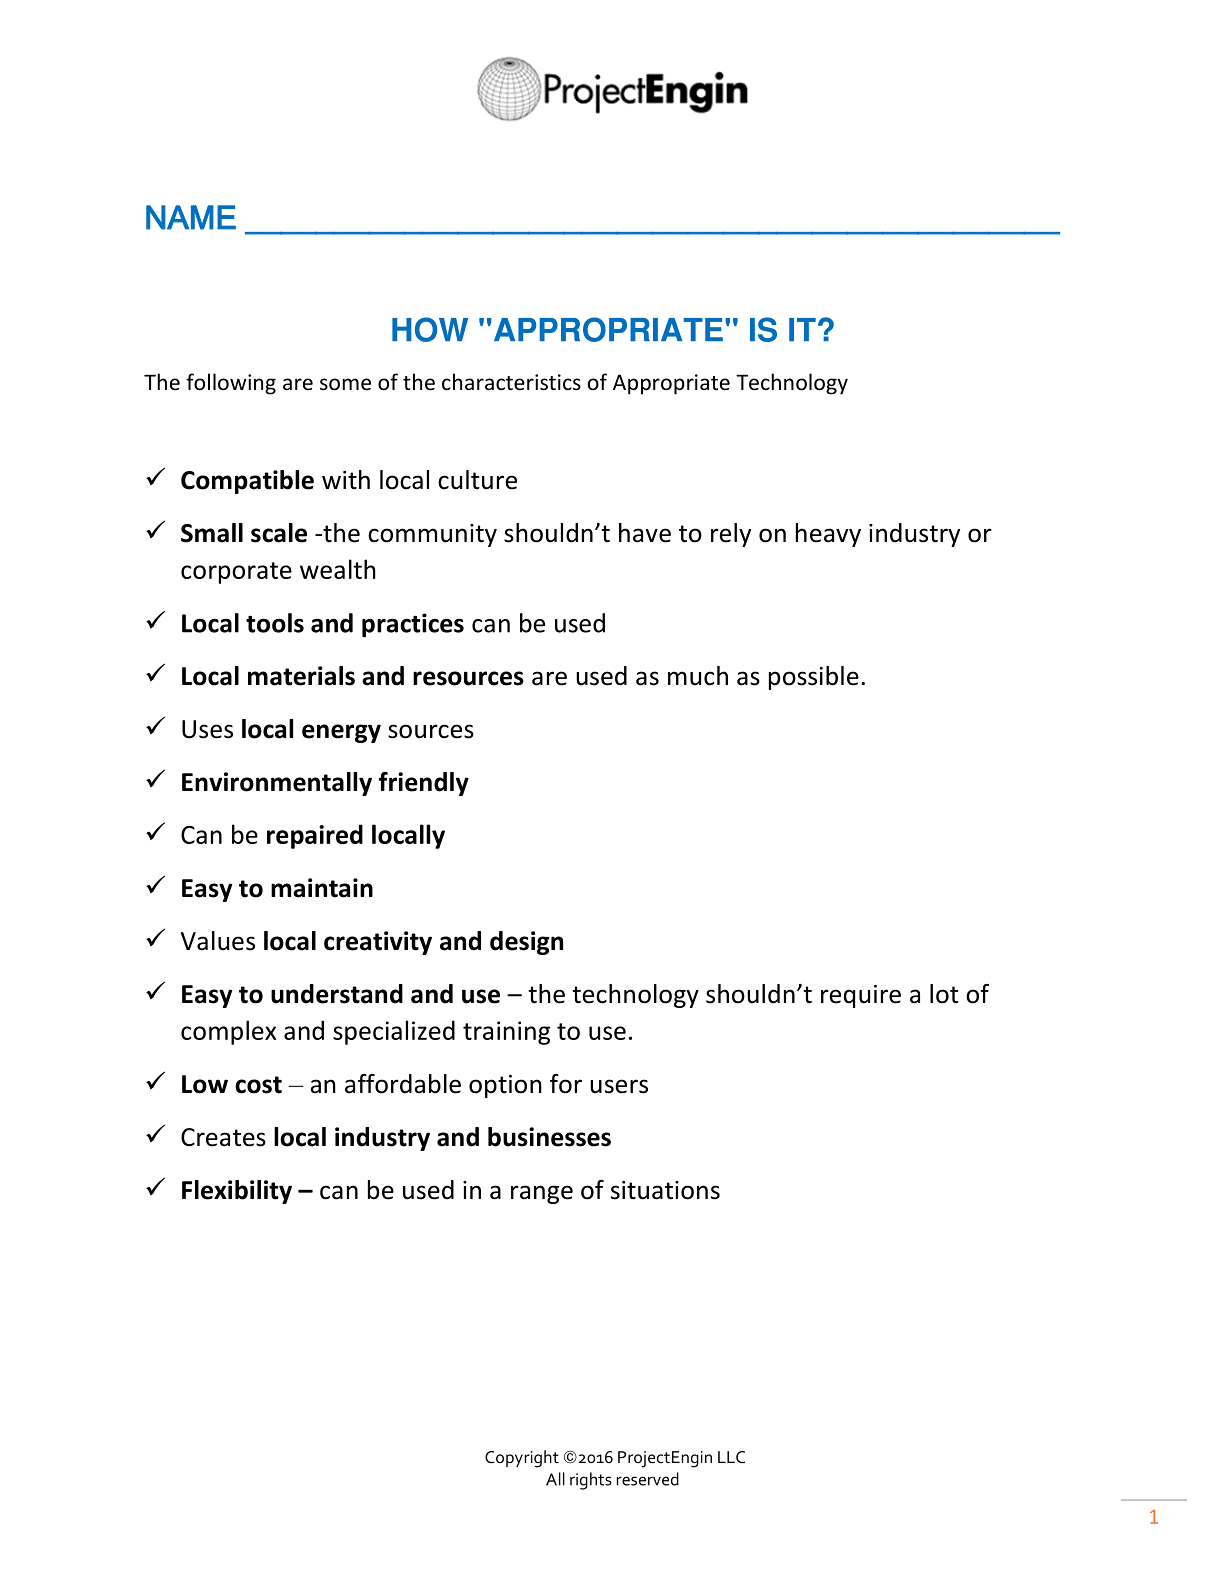 The image size is (1226, 1587). I want to click on require, so click(861, 996).
